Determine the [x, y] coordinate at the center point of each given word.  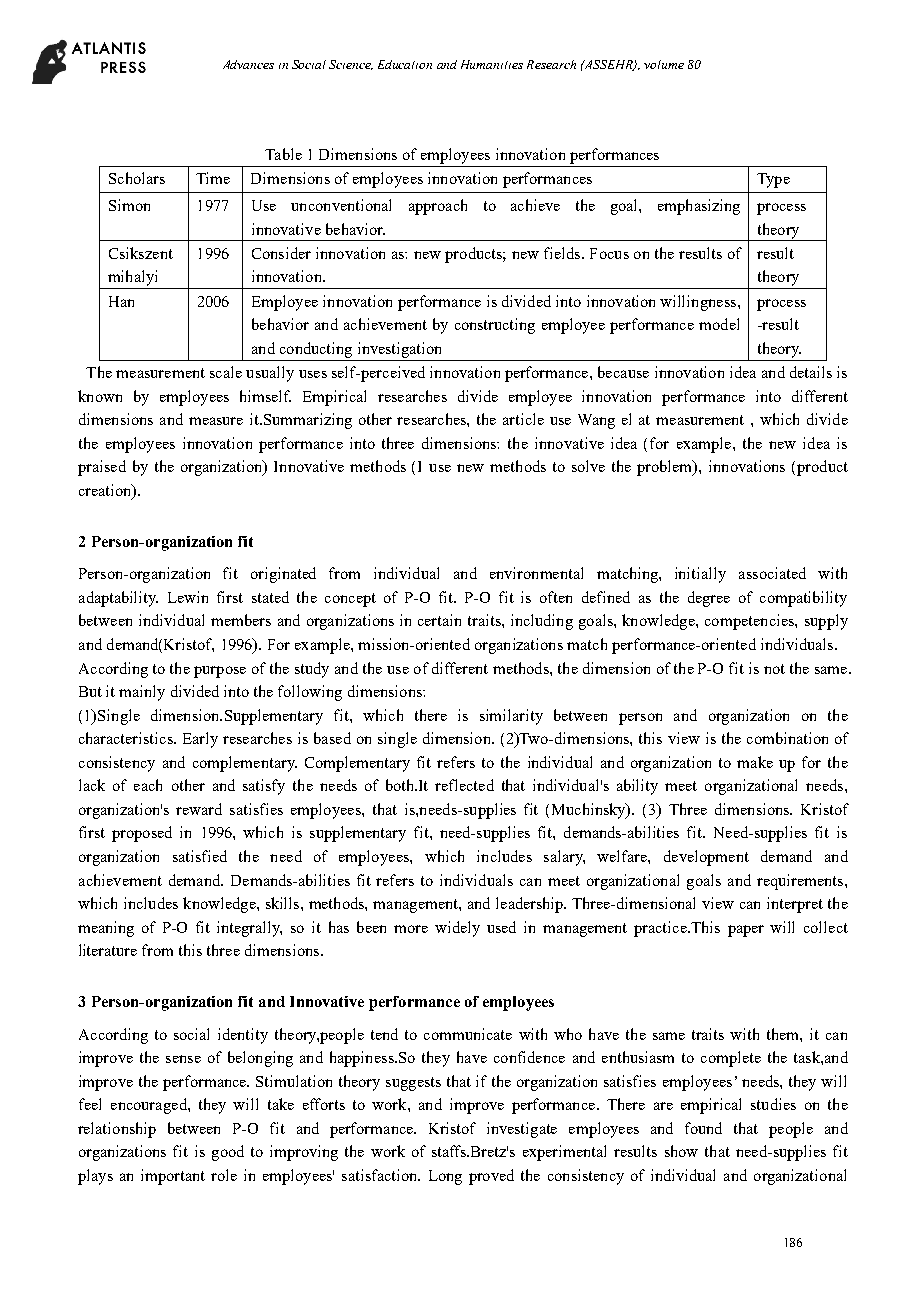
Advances [248, 64]
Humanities [492, 64]
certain [439, 620]
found [703, 1128]
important [173, 1177]
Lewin [188, 597]
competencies [750, 622]
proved [491, 1177]
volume [664, 64]
